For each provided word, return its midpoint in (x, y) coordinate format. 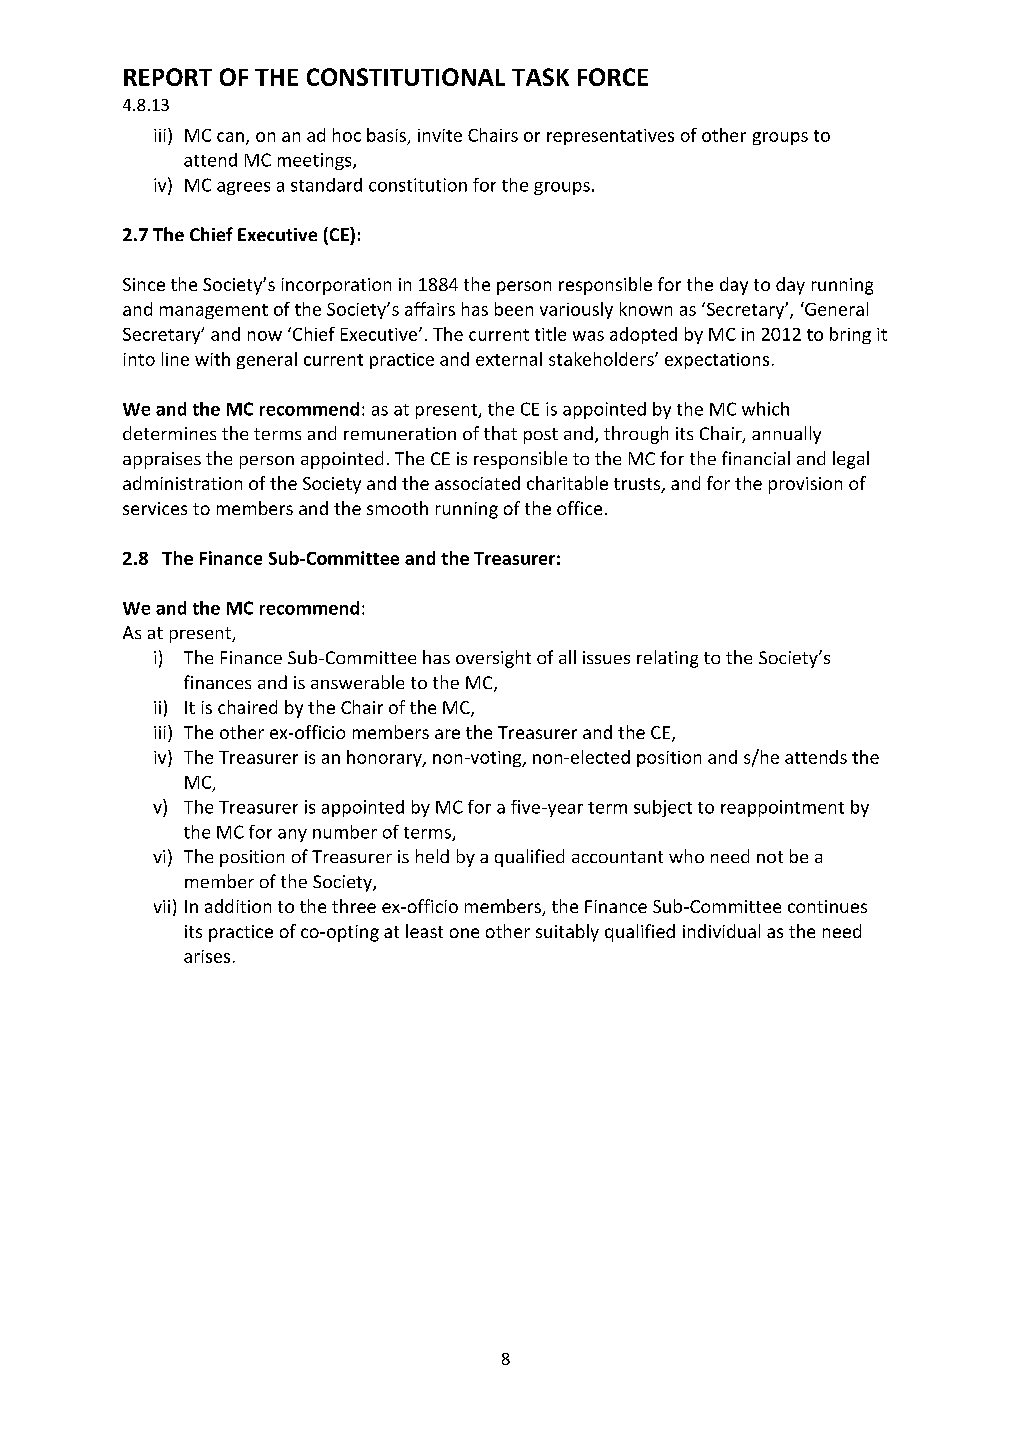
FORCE (613, 77)
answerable (357, 682)
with (212, 359)
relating (667, 659)
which (765, 409)
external (509, 359)
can (230, 137)
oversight (493, 659)
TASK (540, 77)
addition (238, 906)
